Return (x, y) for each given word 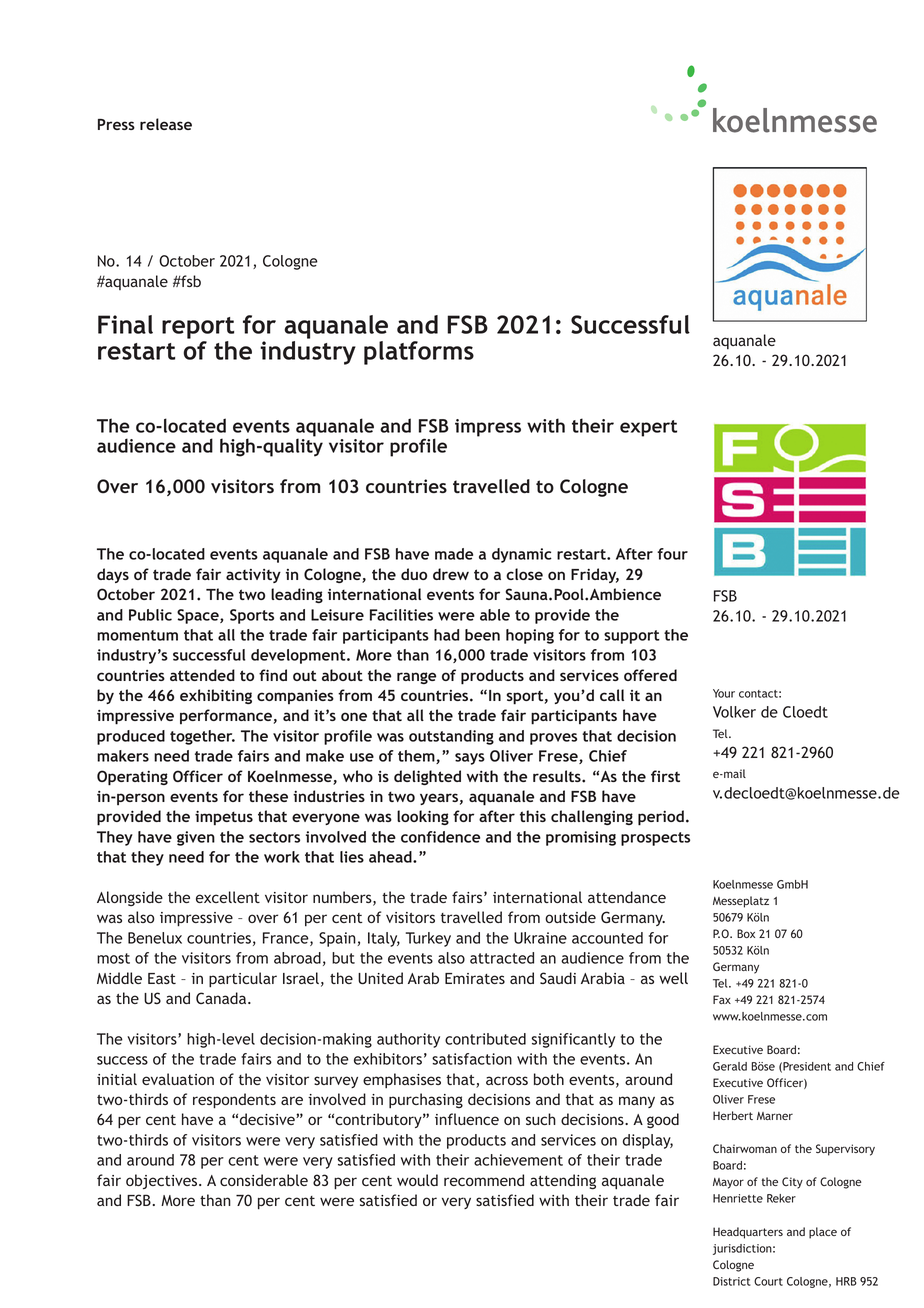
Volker (734, 712)
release (166, 124)
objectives (163, 1181)
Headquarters (748, 1233)
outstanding (451, 737)
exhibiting (216, 696)
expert (648, 428)
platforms (419, 353)
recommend (484, 1180)
